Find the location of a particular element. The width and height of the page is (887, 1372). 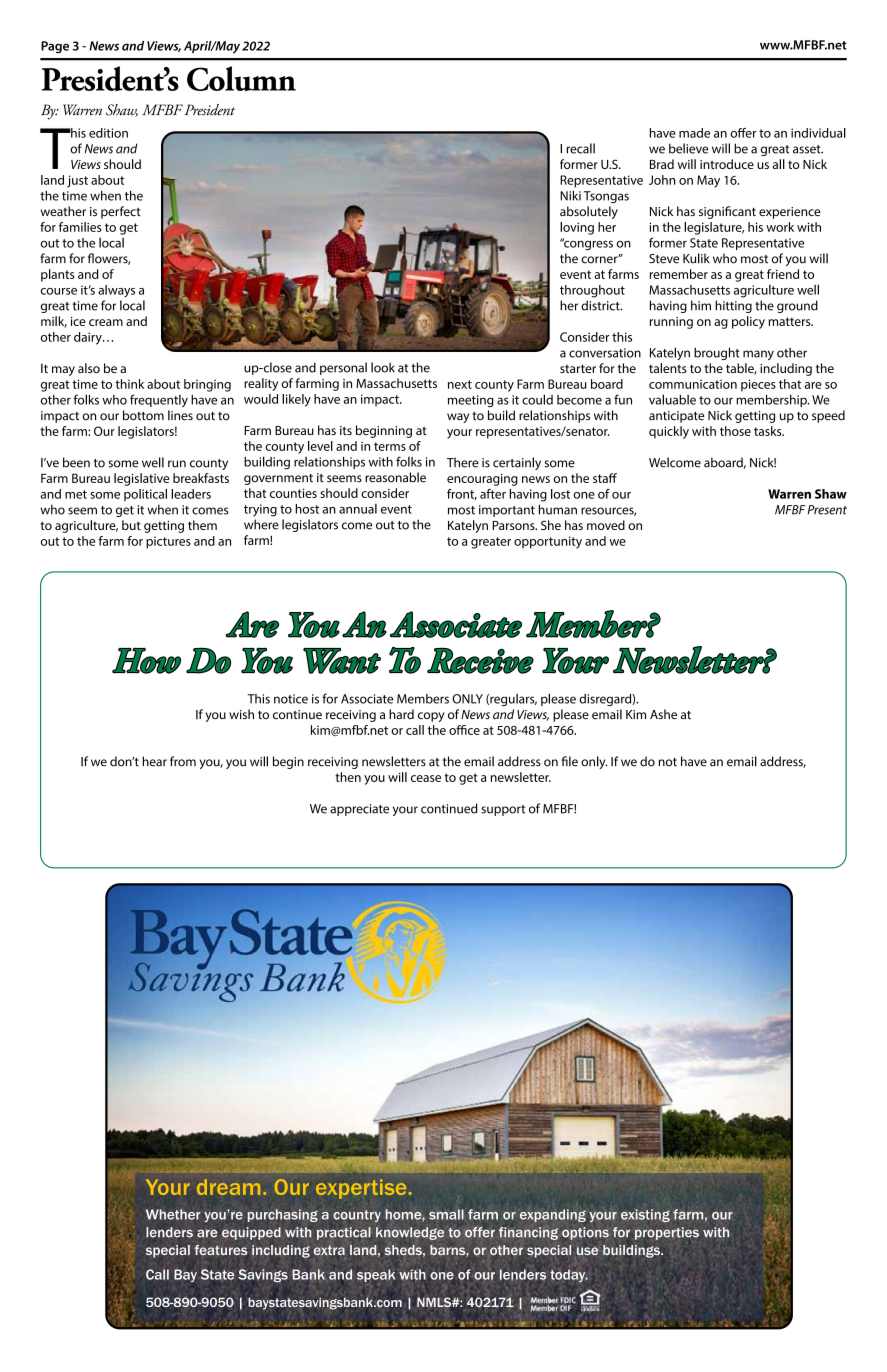

Niki is located at coordinates (570, 195).
